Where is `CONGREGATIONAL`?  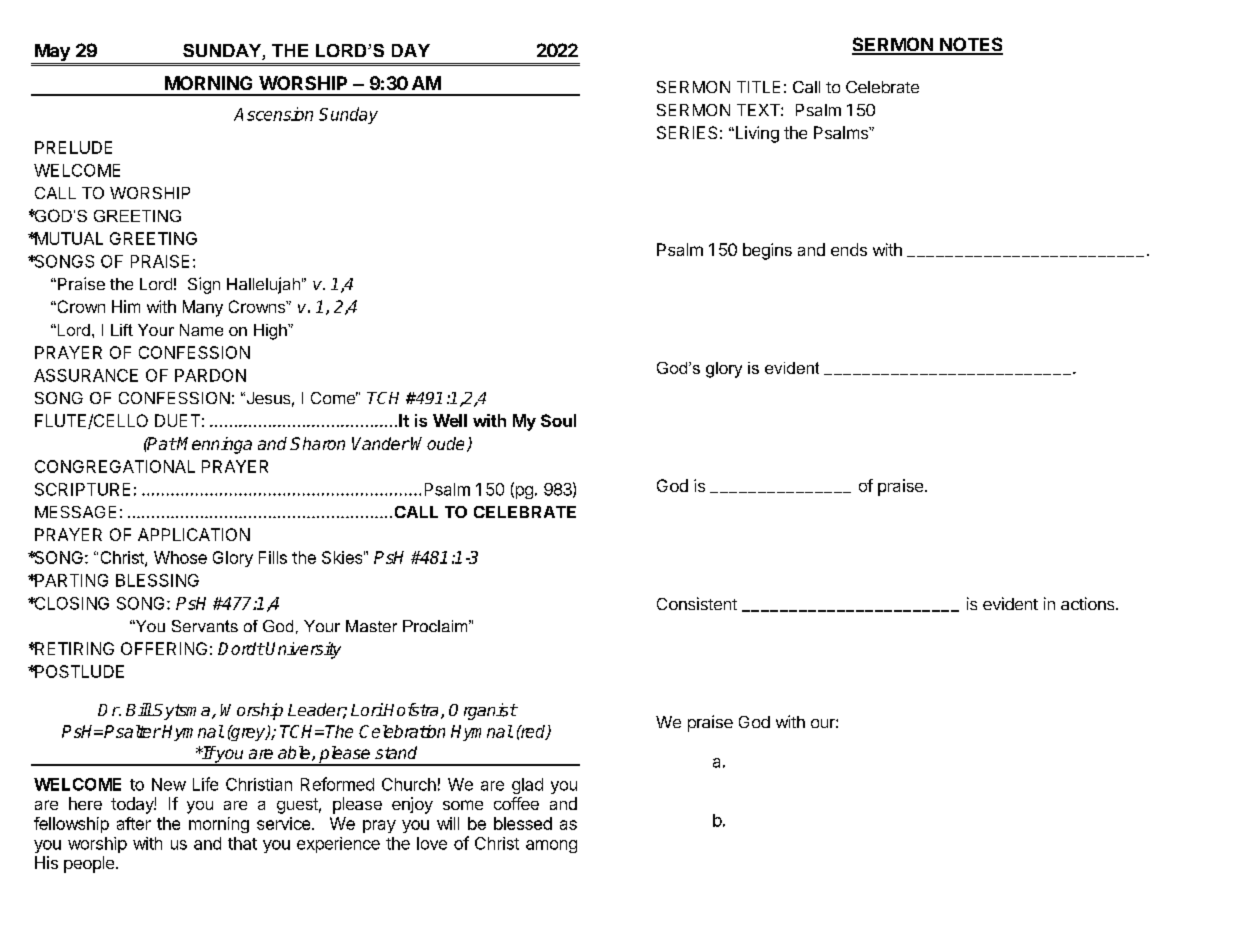 CONGREGATIONAL is located at coordinates (115, 466).
